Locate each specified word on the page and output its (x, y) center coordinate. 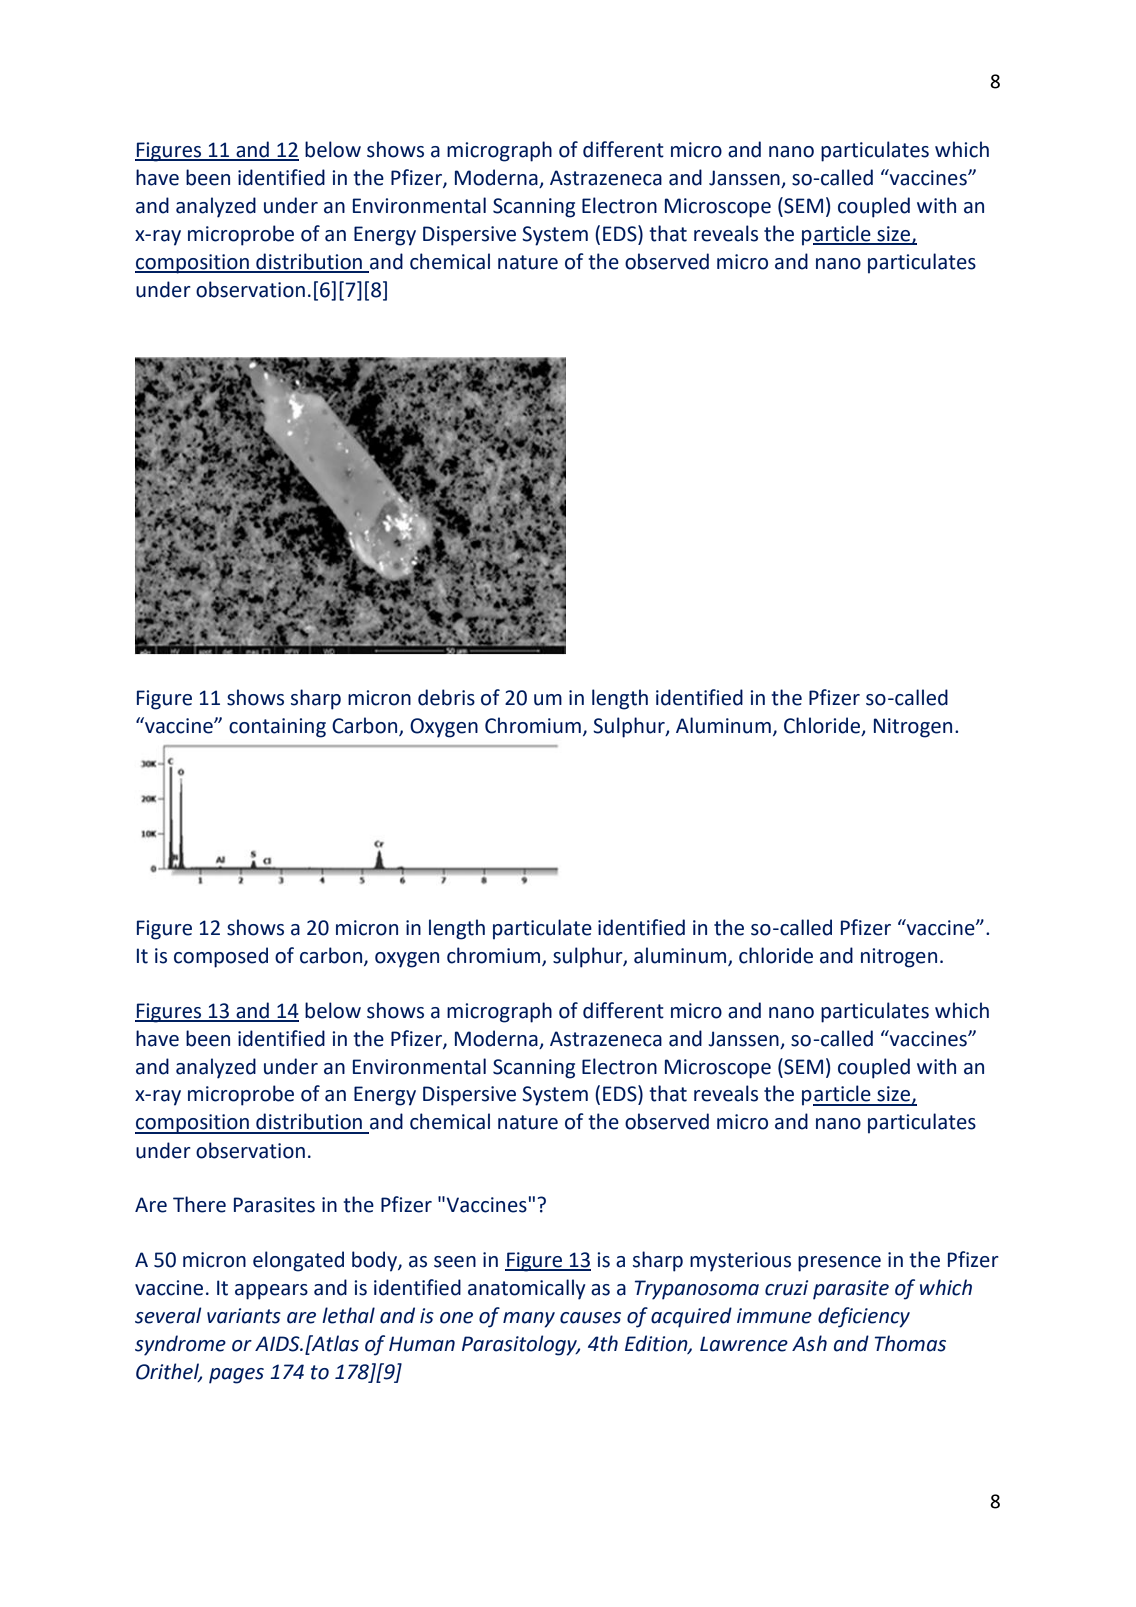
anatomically (527, 1289)
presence (839, 1264)
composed (221, 957)
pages (236, 1376)
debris (446, 697)
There (199, 1204)
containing (277, 728)
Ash (809, 1343)
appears (271, 1292)
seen (455, 1262)
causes (590, 1318)
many (529, 1320)
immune (774, 1316)
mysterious (740, 1262)
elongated (298, 1261)
